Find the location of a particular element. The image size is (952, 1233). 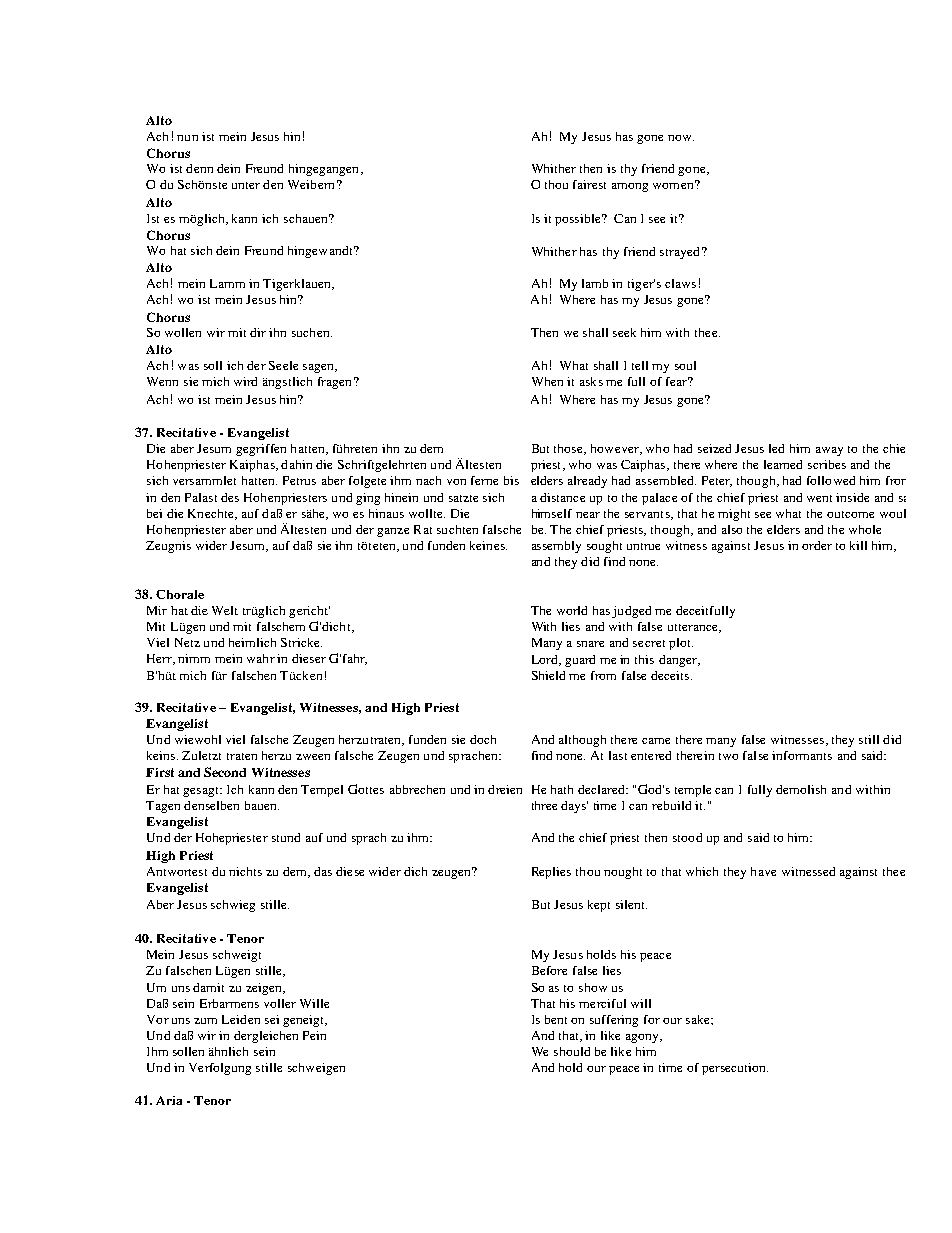

unter is located at coordinates (246, 185).
